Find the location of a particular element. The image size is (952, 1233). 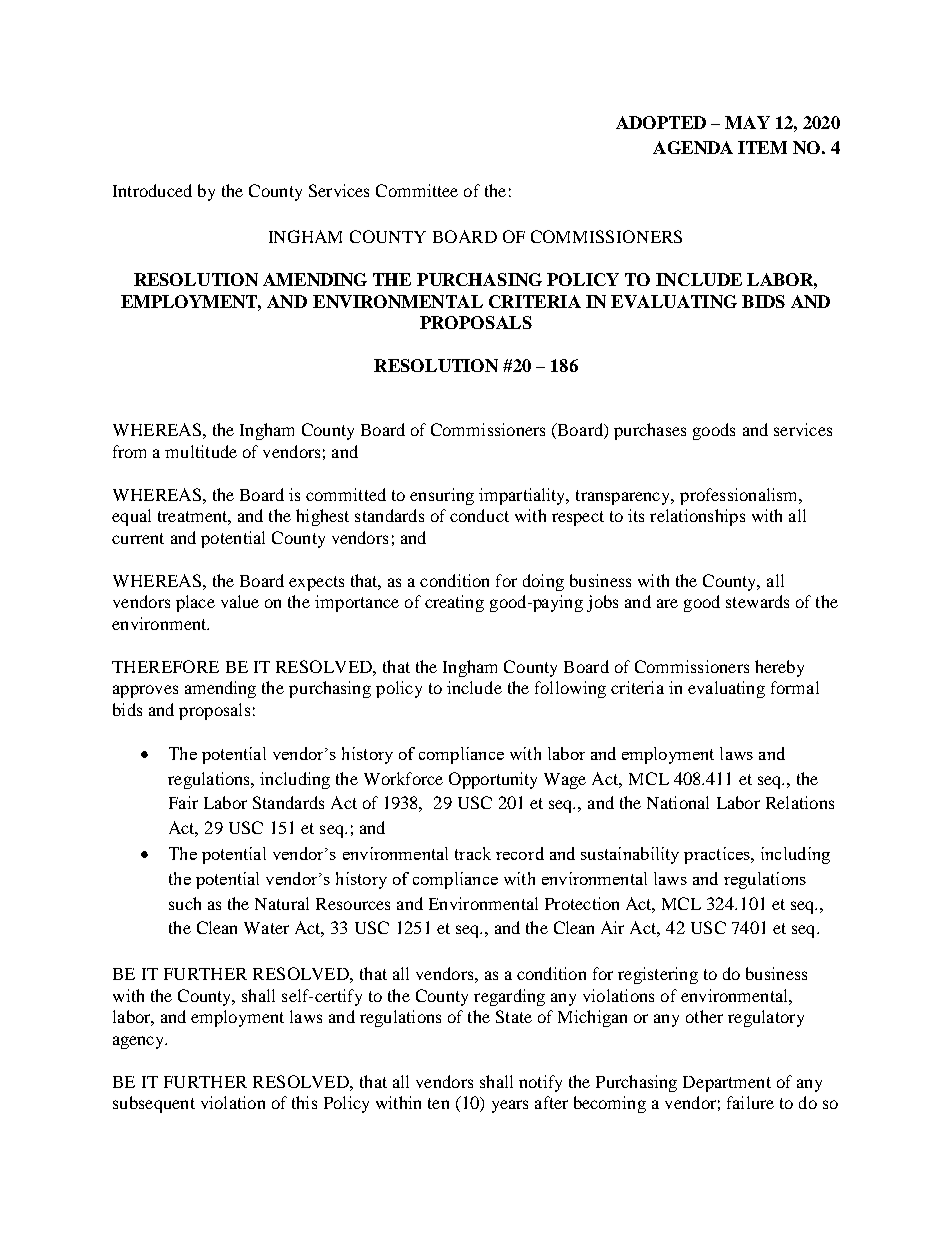

creating is located at coordinates (454, 603).
